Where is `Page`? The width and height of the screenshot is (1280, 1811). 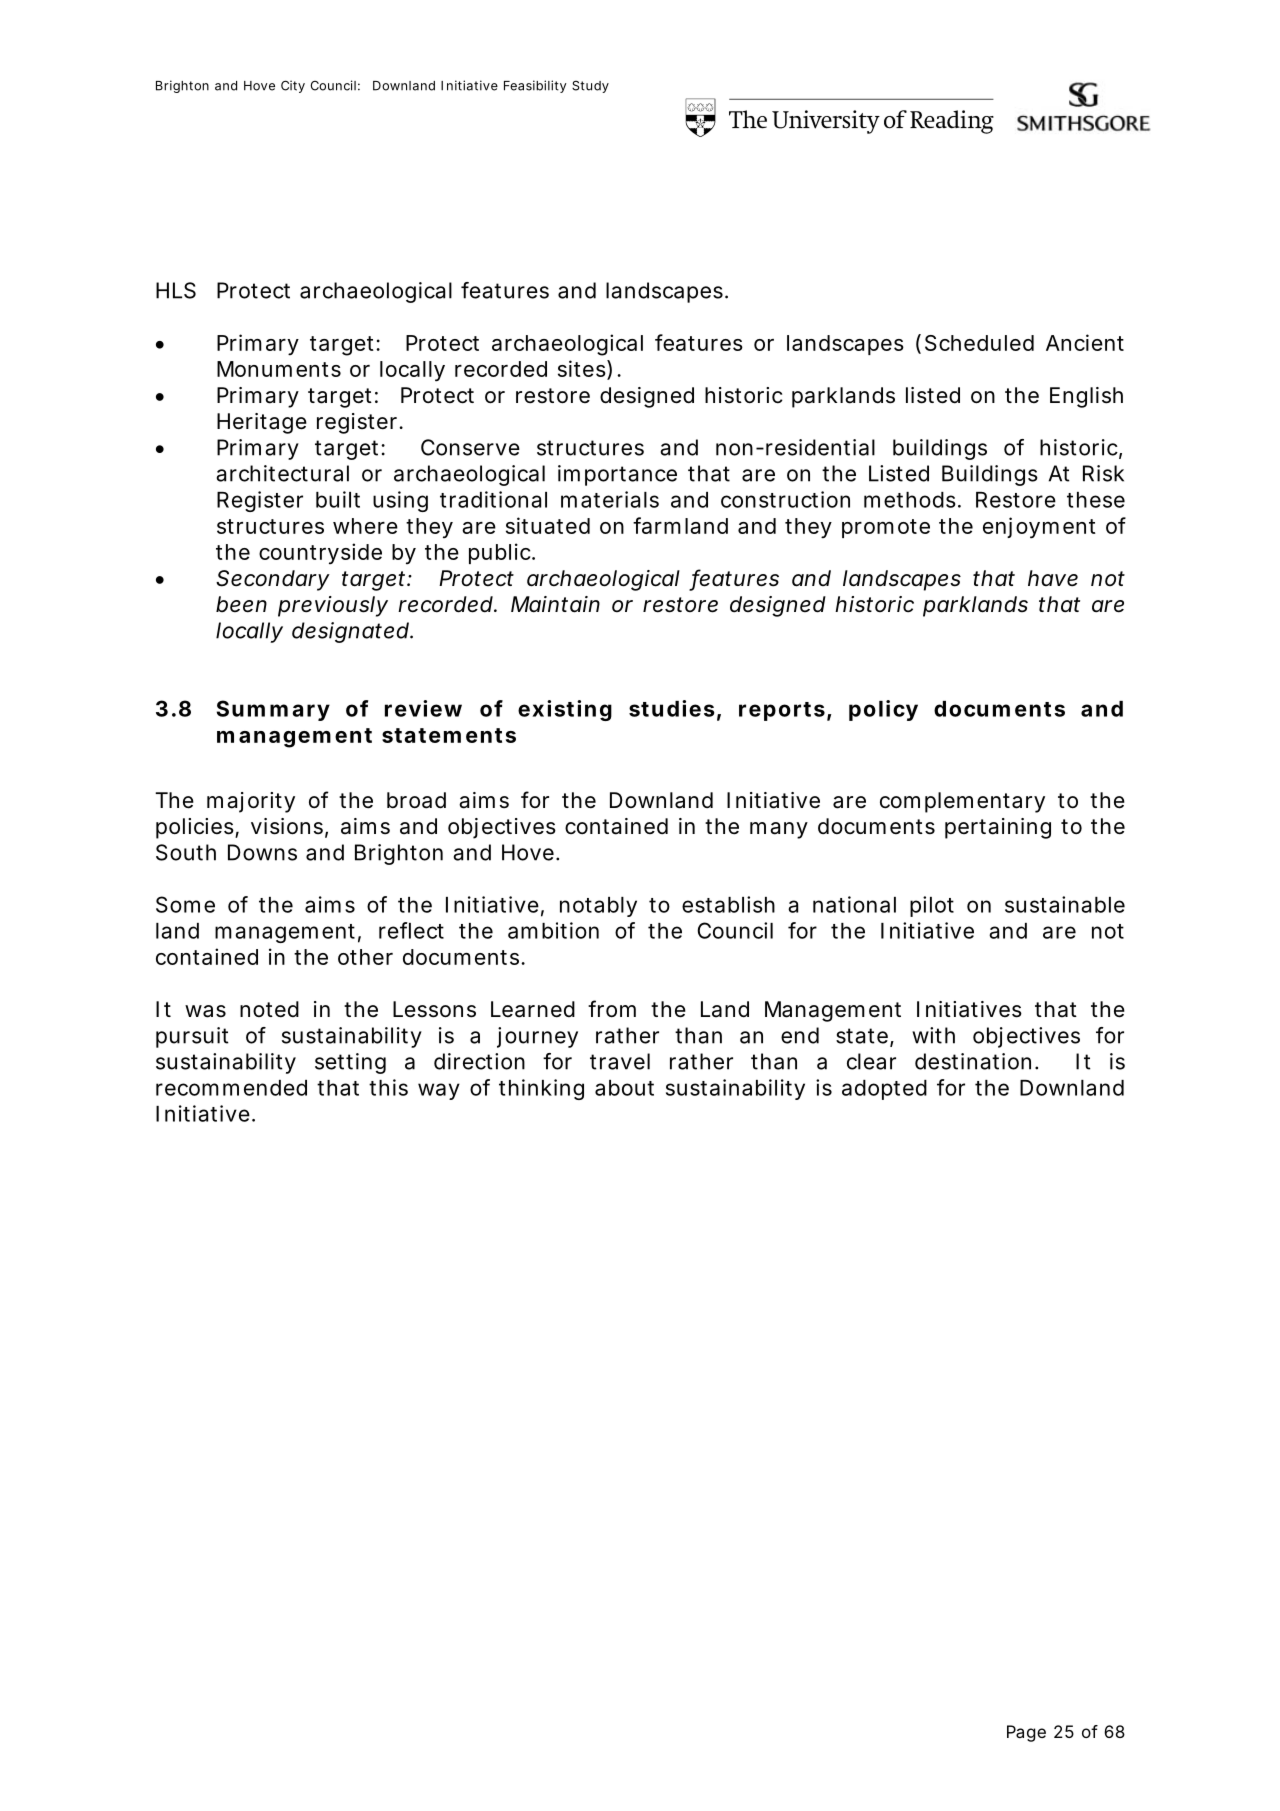
Page is located at coordinates (1026, 1733).
